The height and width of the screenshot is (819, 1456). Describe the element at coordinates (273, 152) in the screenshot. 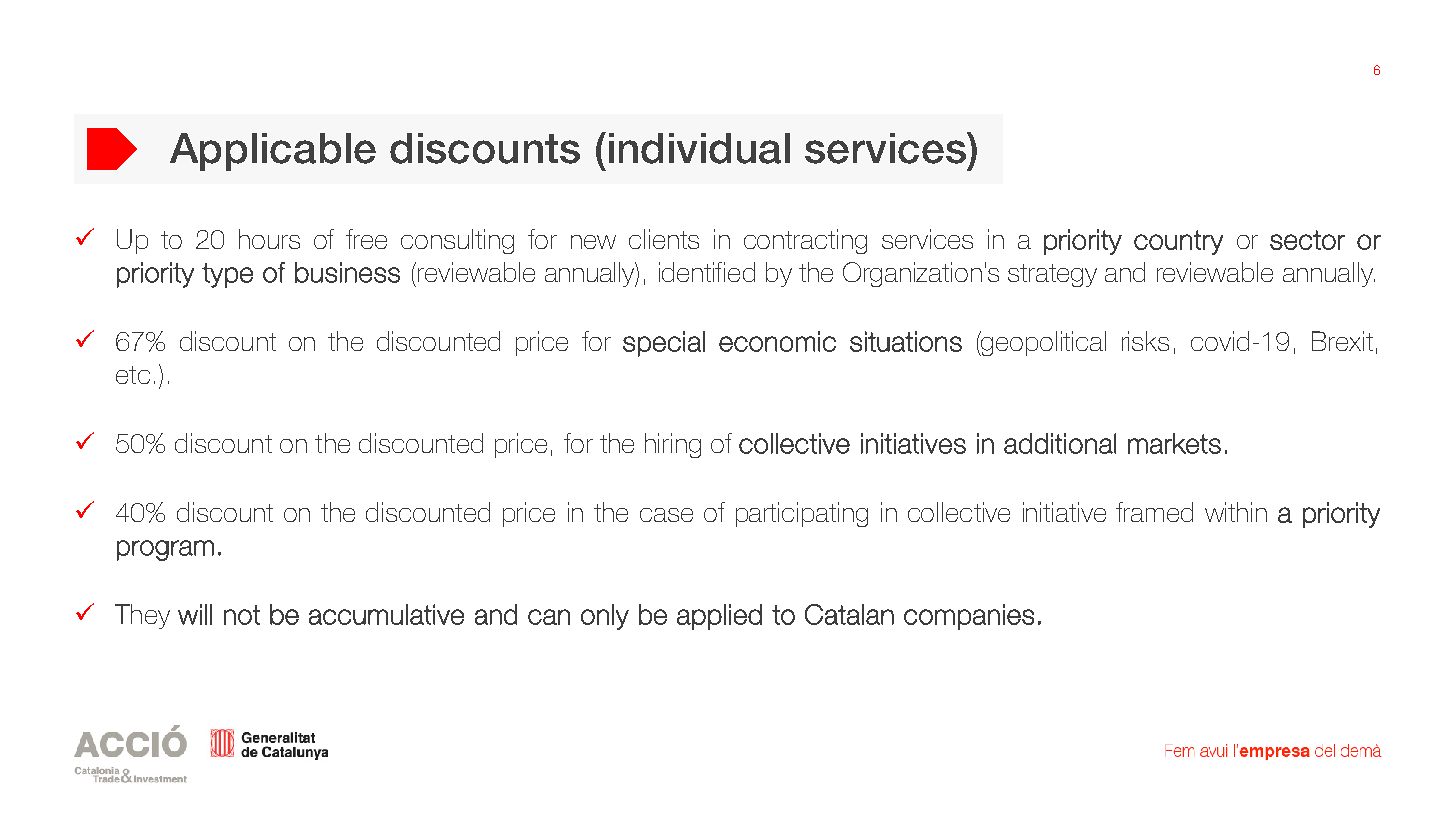

I see `Applicable` at that location.
